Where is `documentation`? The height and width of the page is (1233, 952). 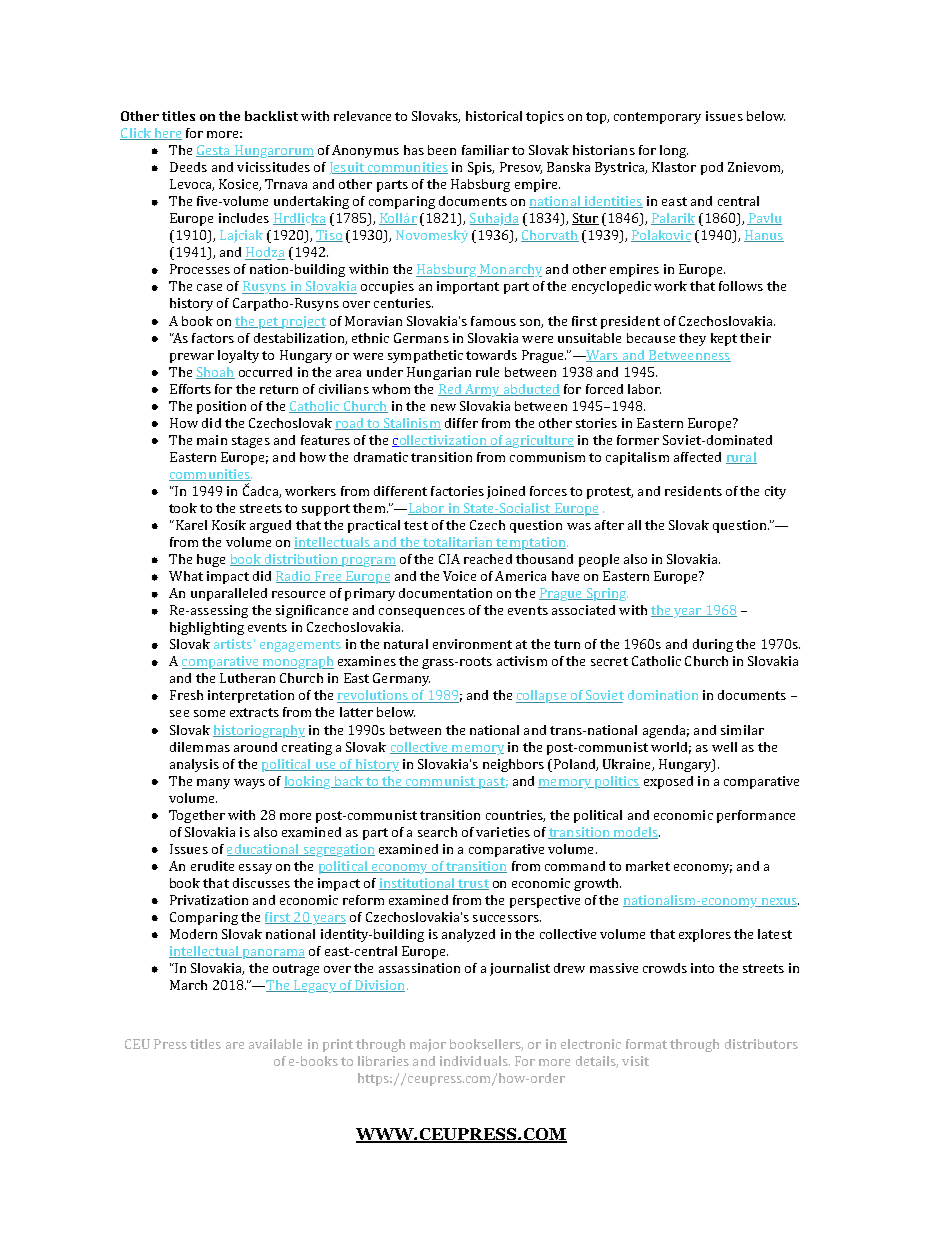 documentation is located at coordinates (445, 593).
